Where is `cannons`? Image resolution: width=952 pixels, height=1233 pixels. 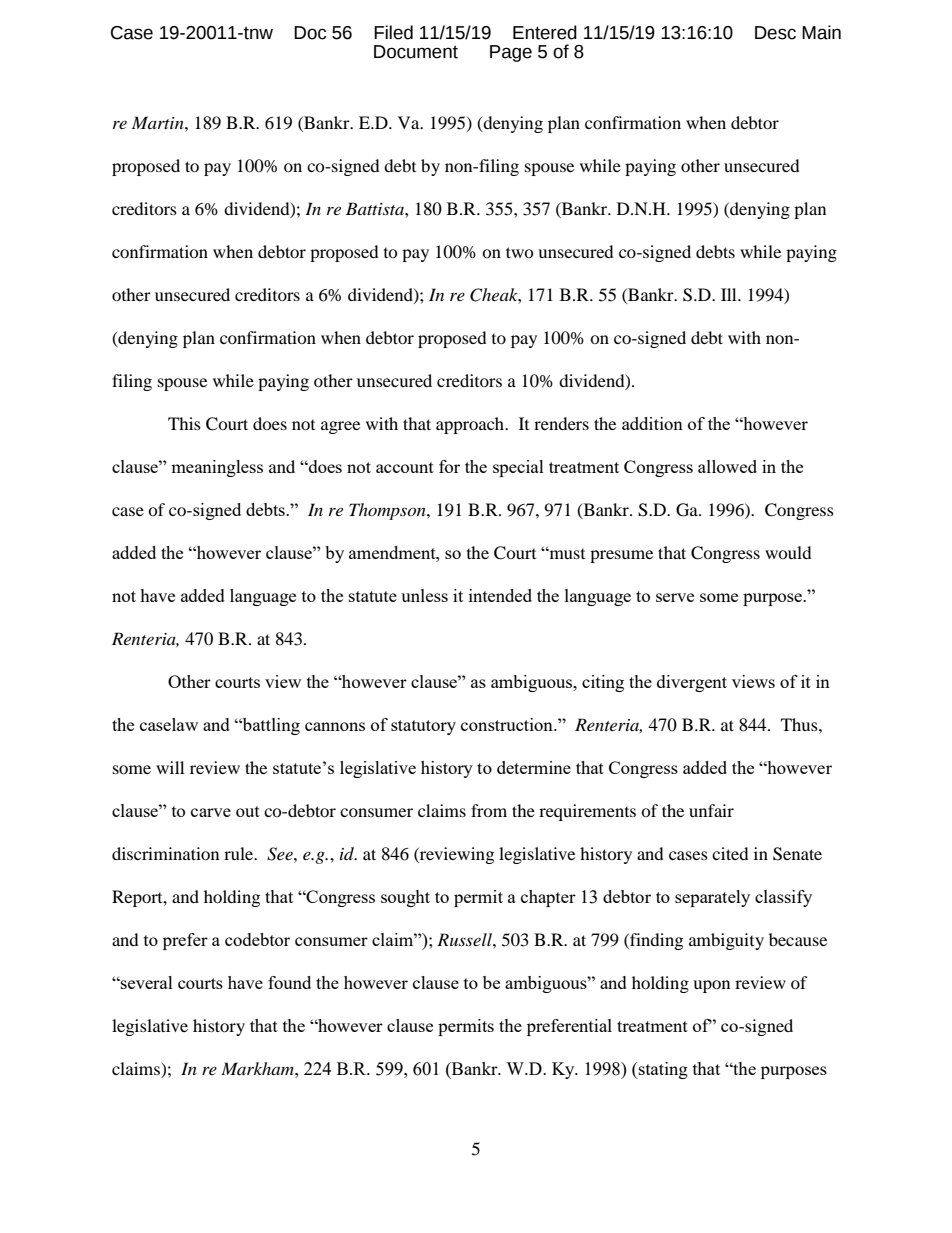
cannons is located at coordinates (335, 726).
